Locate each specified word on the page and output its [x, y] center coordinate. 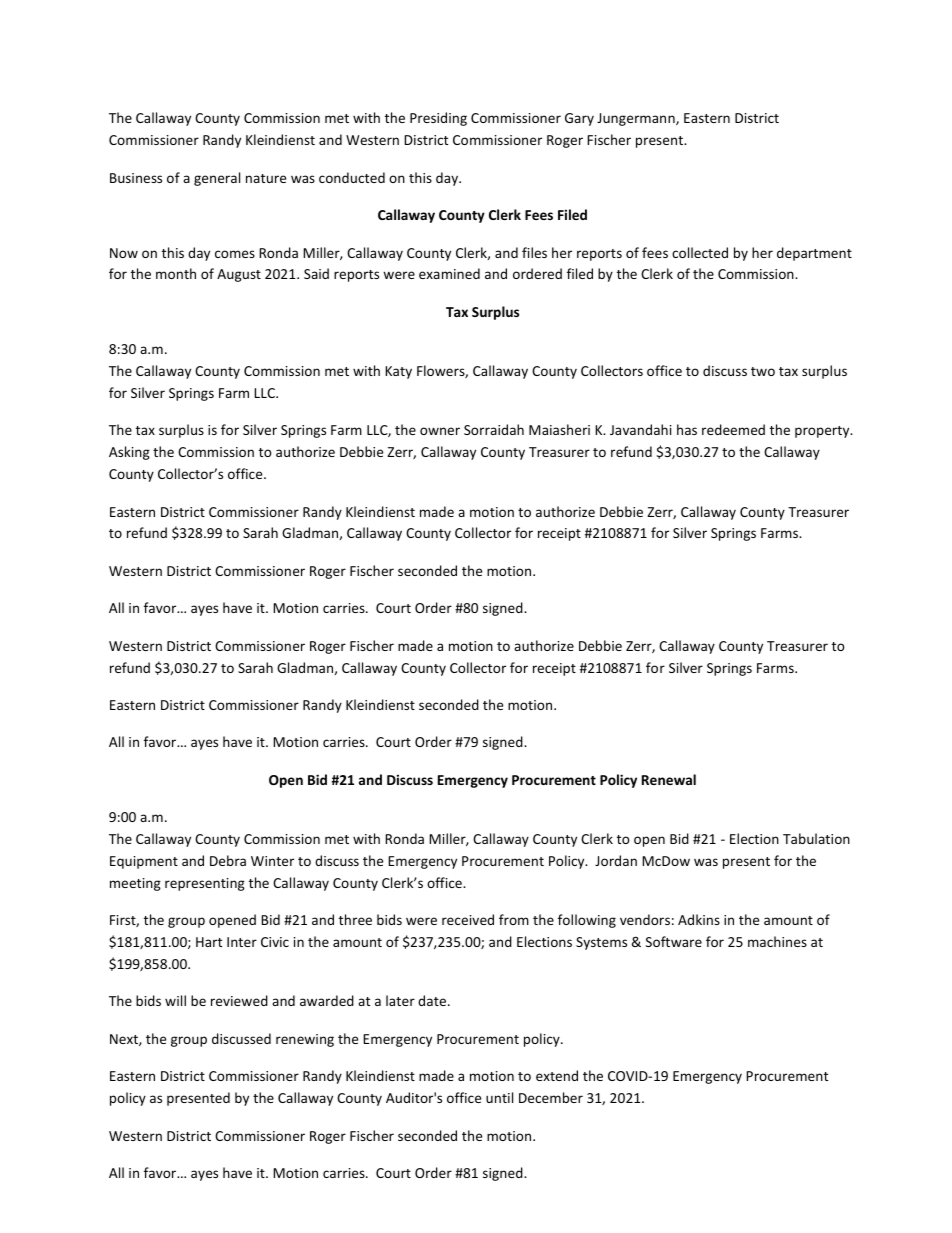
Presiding [438, 119]
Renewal [669, 779]
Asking [129, 453]
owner [440, 431]
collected [700, 252]
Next [125, 1040]
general [217, 179]
